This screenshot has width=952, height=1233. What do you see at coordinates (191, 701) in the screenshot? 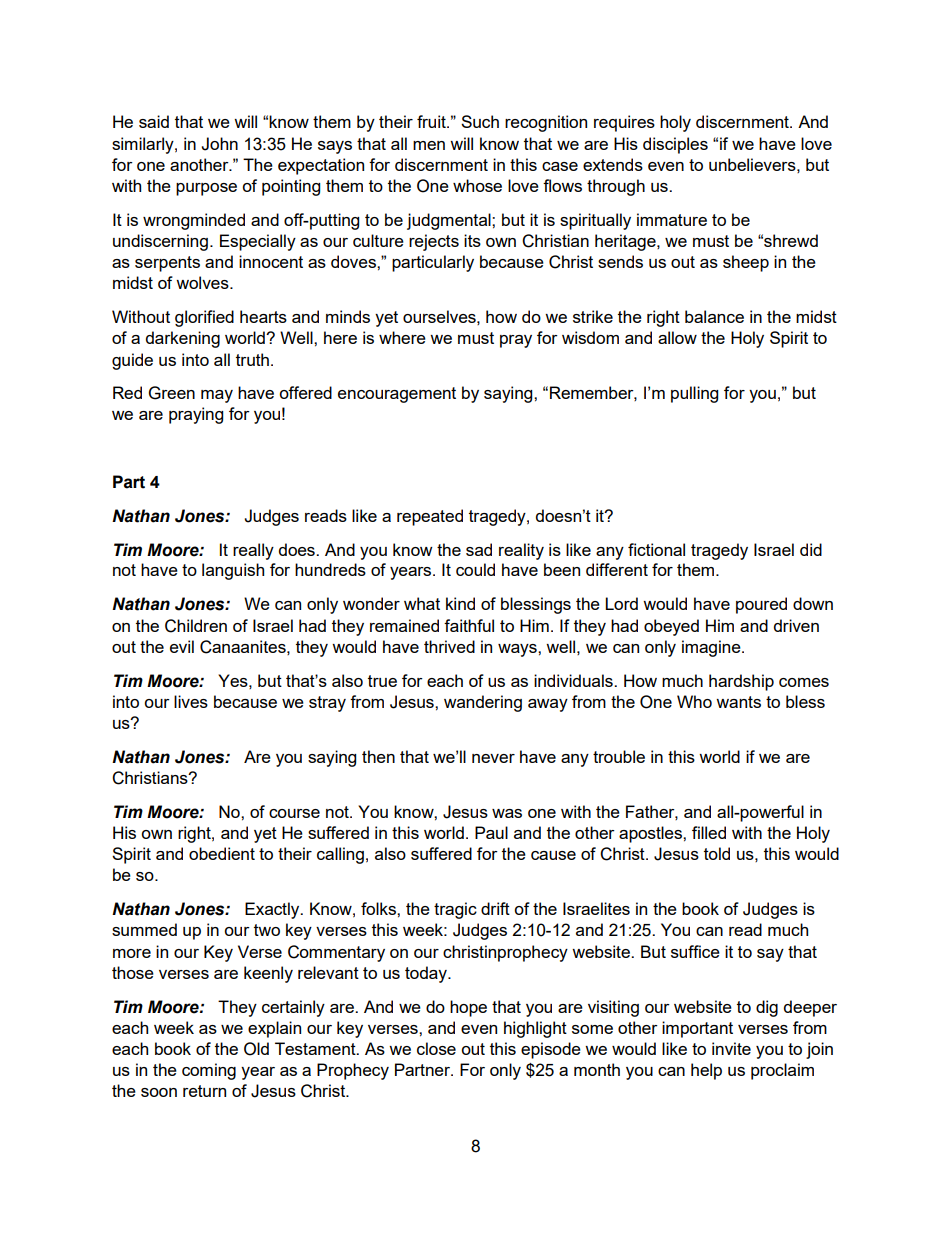
I see `lives` at bounding box center [191, 701].
